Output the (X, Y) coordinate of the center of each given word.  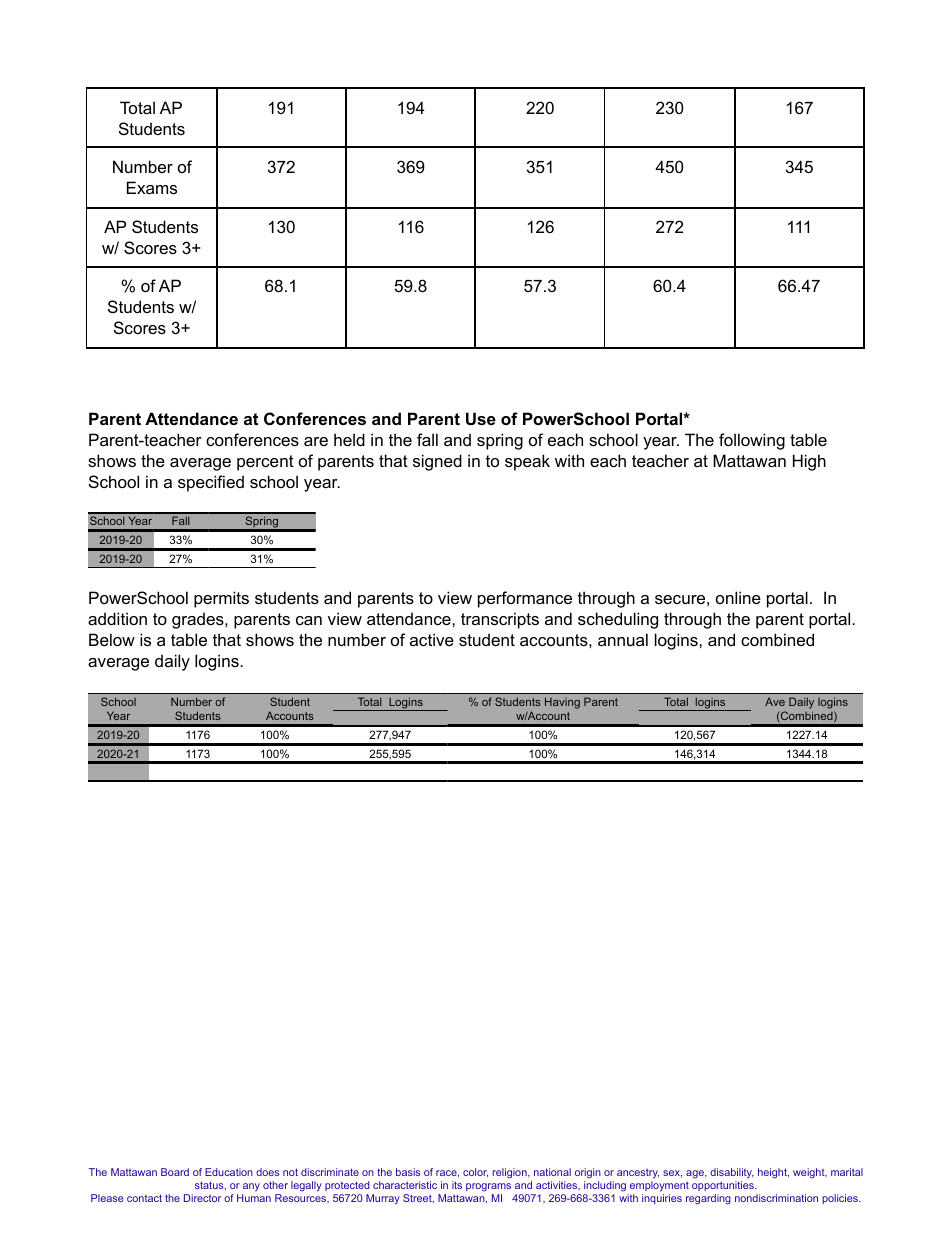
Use (481, 418)
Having (562, 703)
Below (112, 639)
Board (175, 1172)
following (752, 441)
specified (211, 483)
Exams (152, 187)
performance (525, 599)
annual (623, 639)
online (738, 597)
